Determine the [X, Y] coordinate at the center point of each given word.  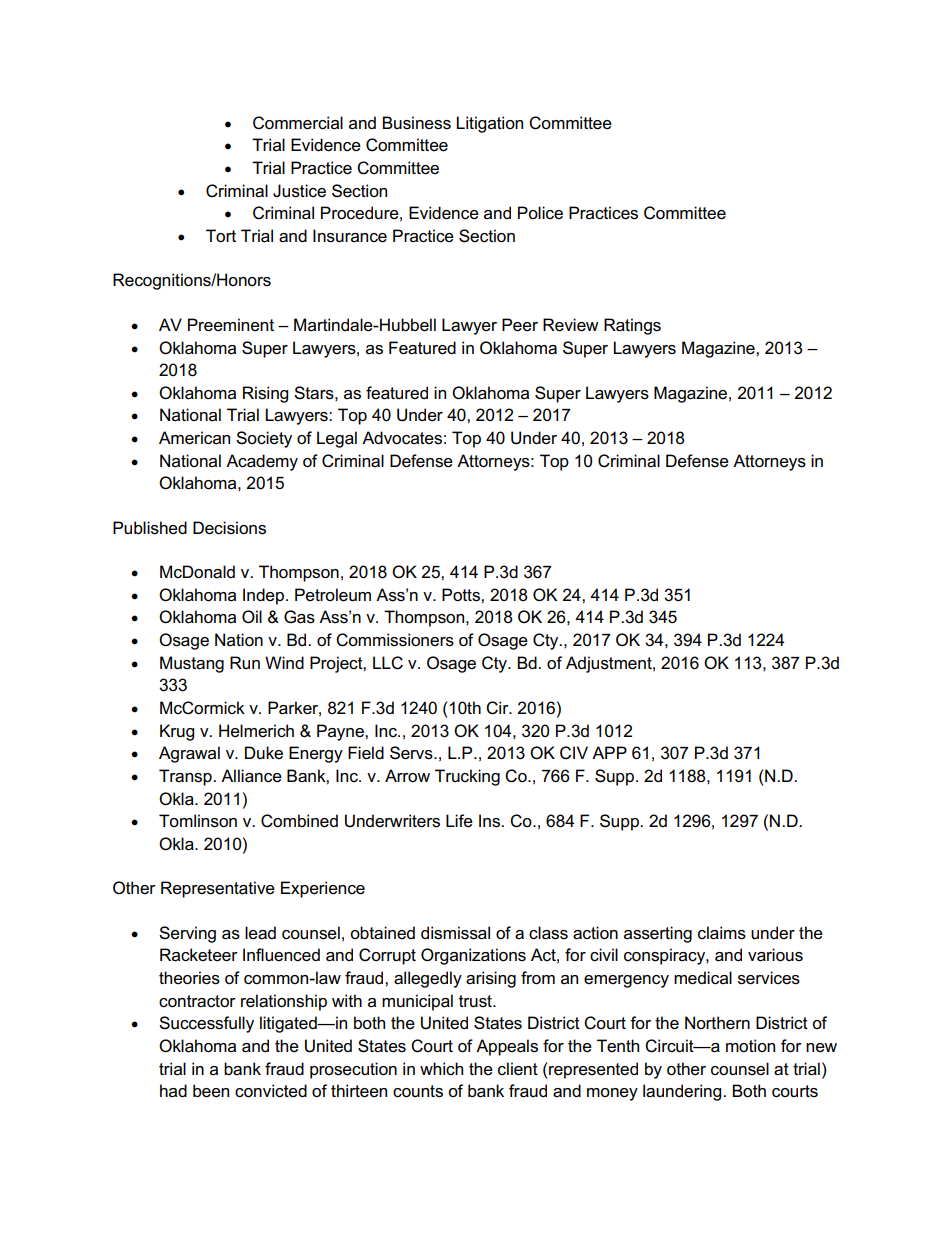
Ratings [632, 326]
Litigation [489, 124]
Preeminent [231, 325]
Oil [252, 617]
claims [722, 933]
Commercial [298, 123]
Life [459, 821]
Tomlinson [198, 821]
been [211, 1091]
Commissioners [395, 640]
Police [540, 213]
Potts [462, 595]
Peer [520, 325]
